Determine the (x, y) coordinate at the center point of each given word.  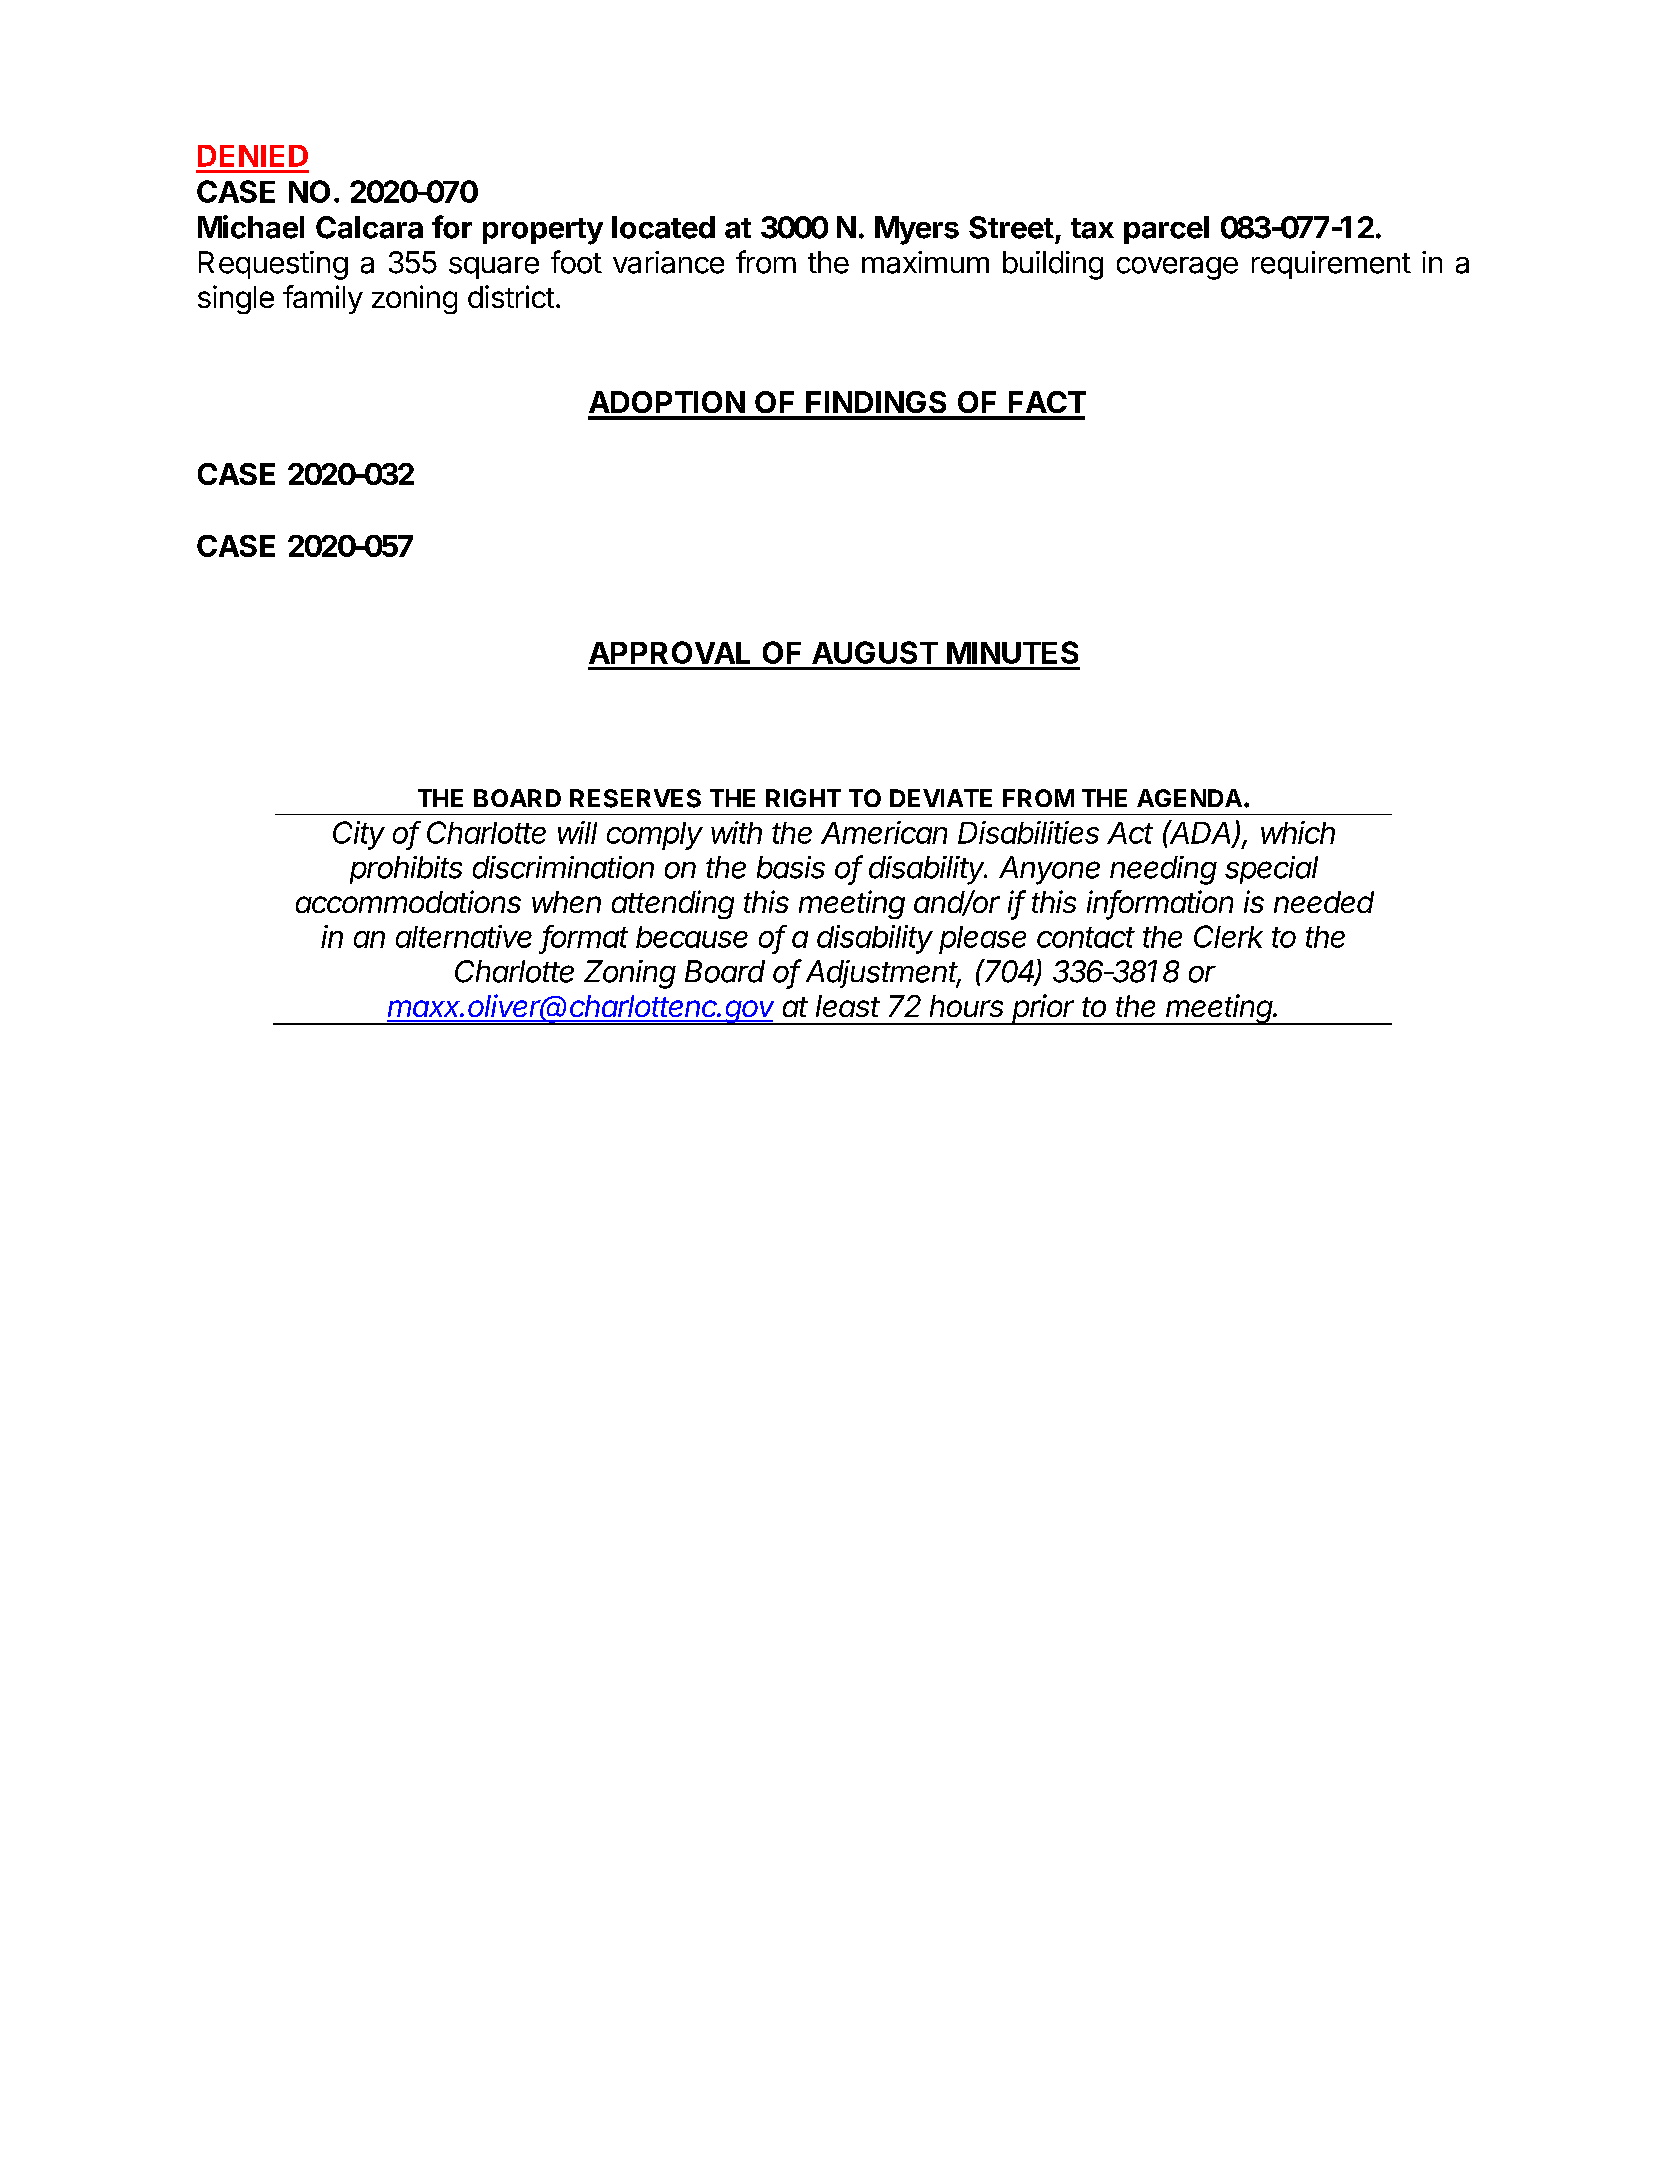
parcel (1166, 230)
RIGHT (803, 798)
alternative (464, 936)
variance (668, 262)
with (736, 832)
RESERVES (635, 798)
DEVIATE (941, 798)
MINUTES (1012, 652)
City (359, 835)
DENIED (253, 156)
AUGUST (875, 652)
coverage (1177, 268)
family (323, 299)
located (663, 227)
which (1298, 832)
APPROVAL (669, 652)
